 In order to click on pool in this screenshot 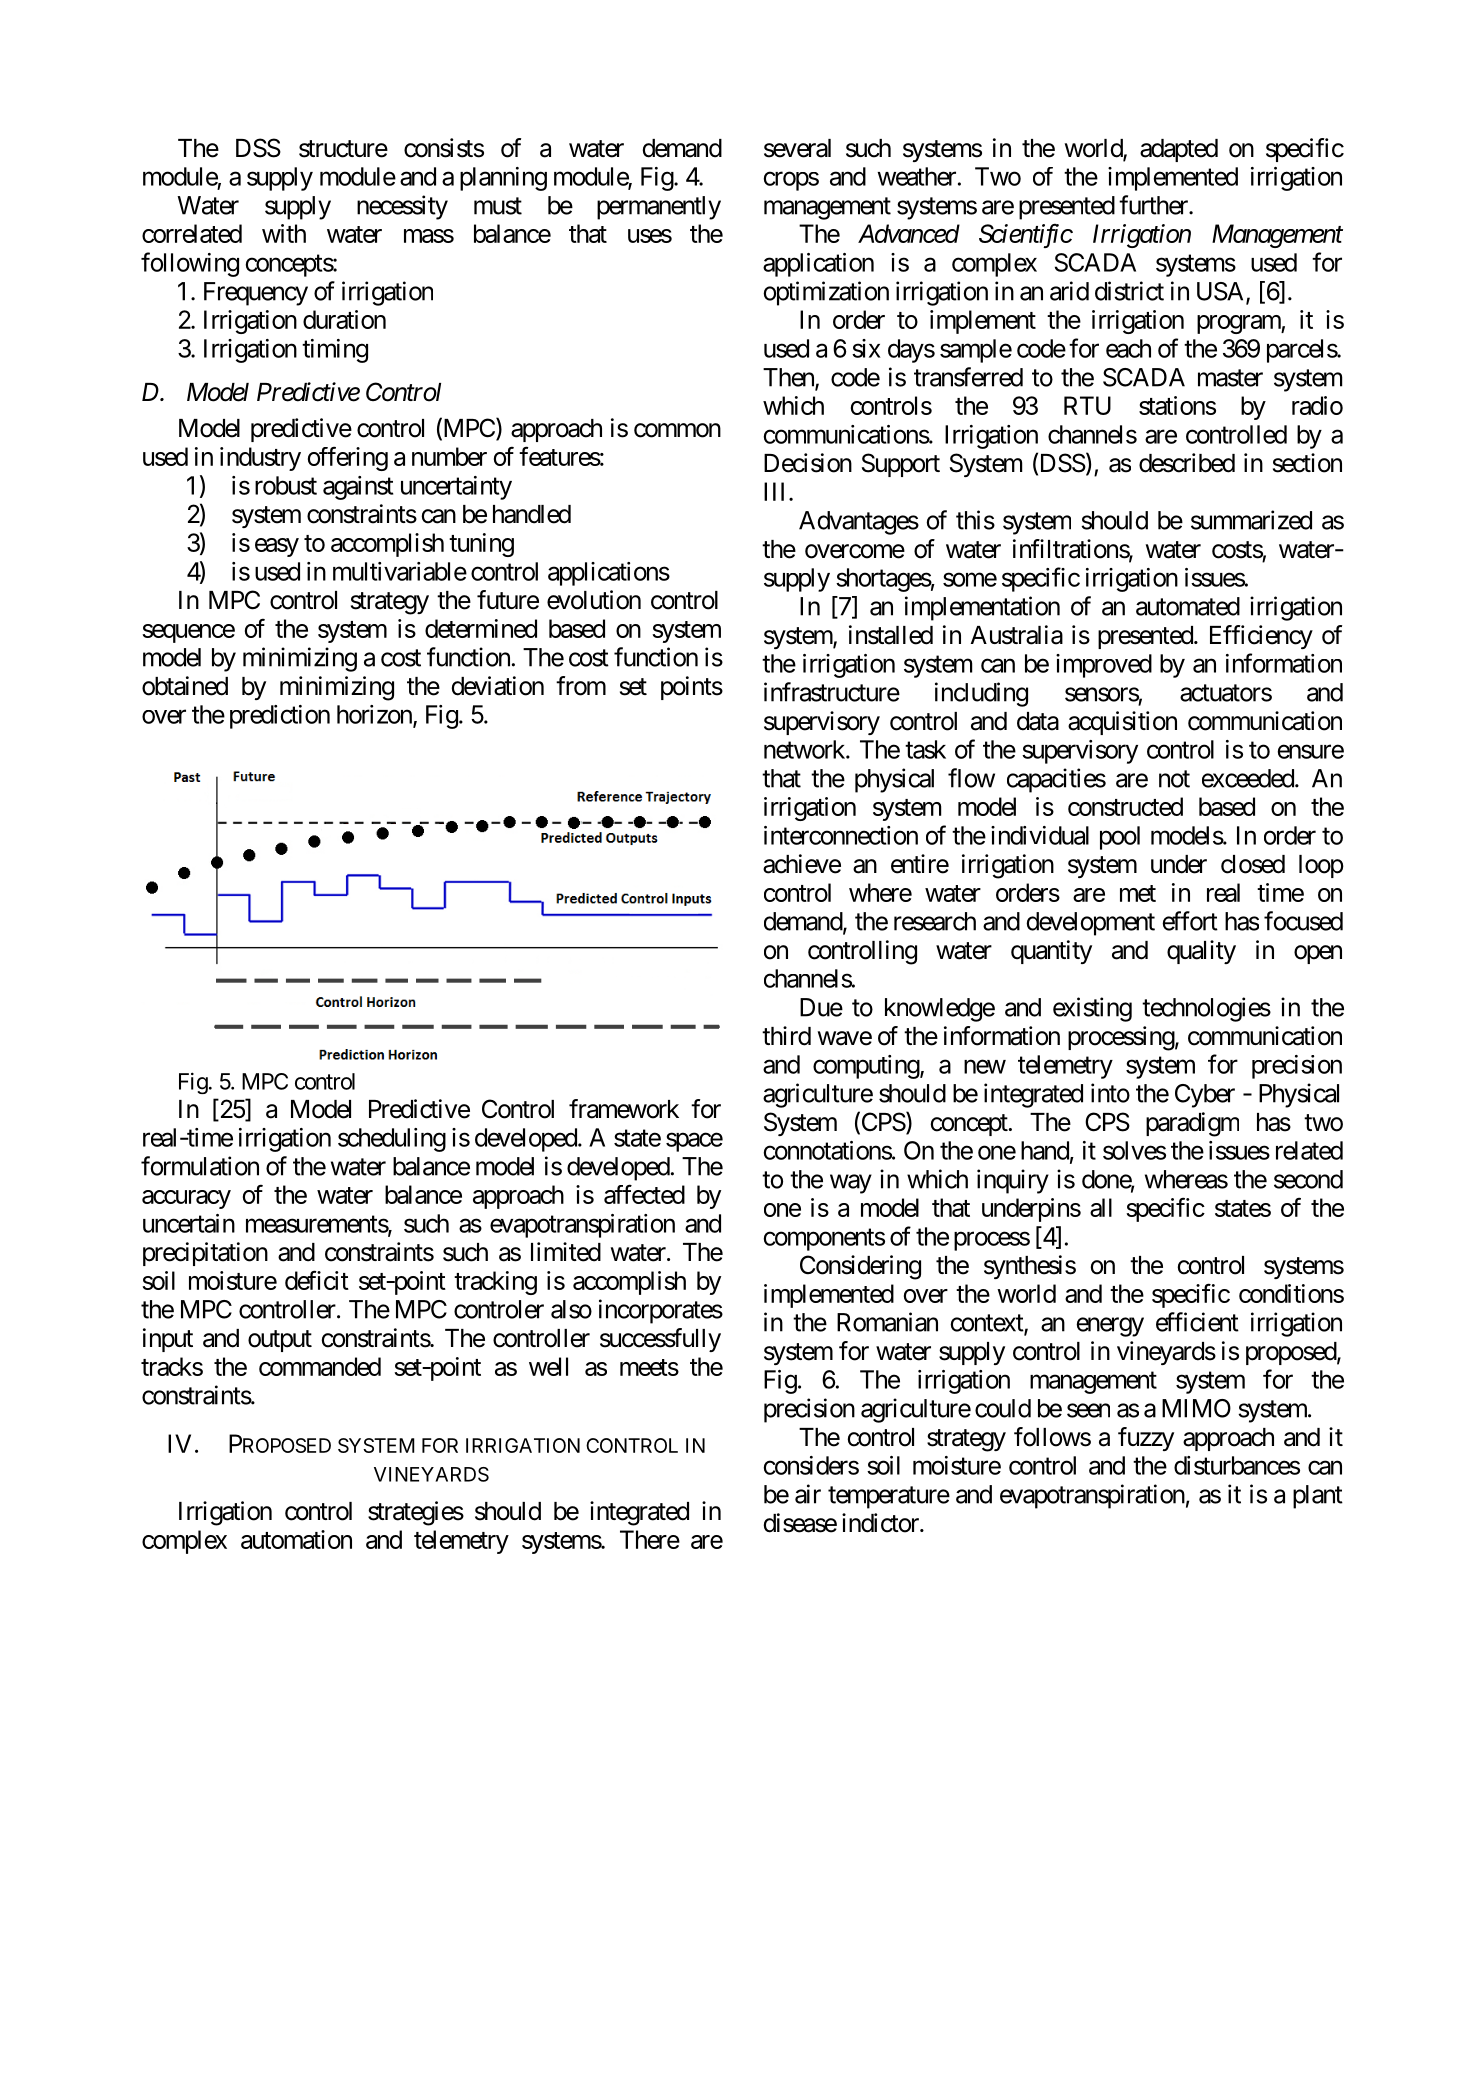, I will do `click(1120, 838)`.
